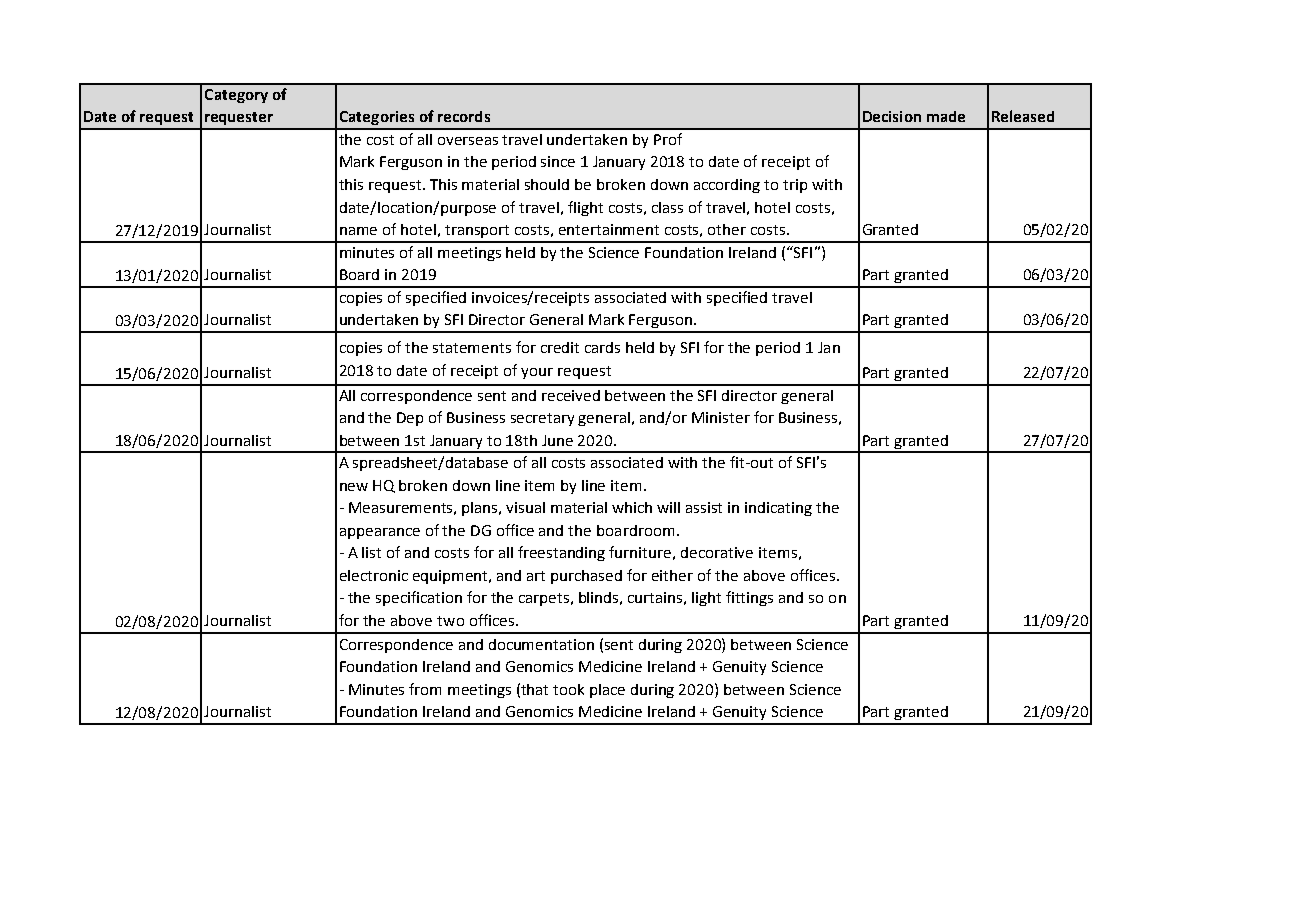 The width and height of the image is (1308, 924). What do you see at coordinates (721, 417) in the image?
I see `Minister` at bounding box center [721, 417].
